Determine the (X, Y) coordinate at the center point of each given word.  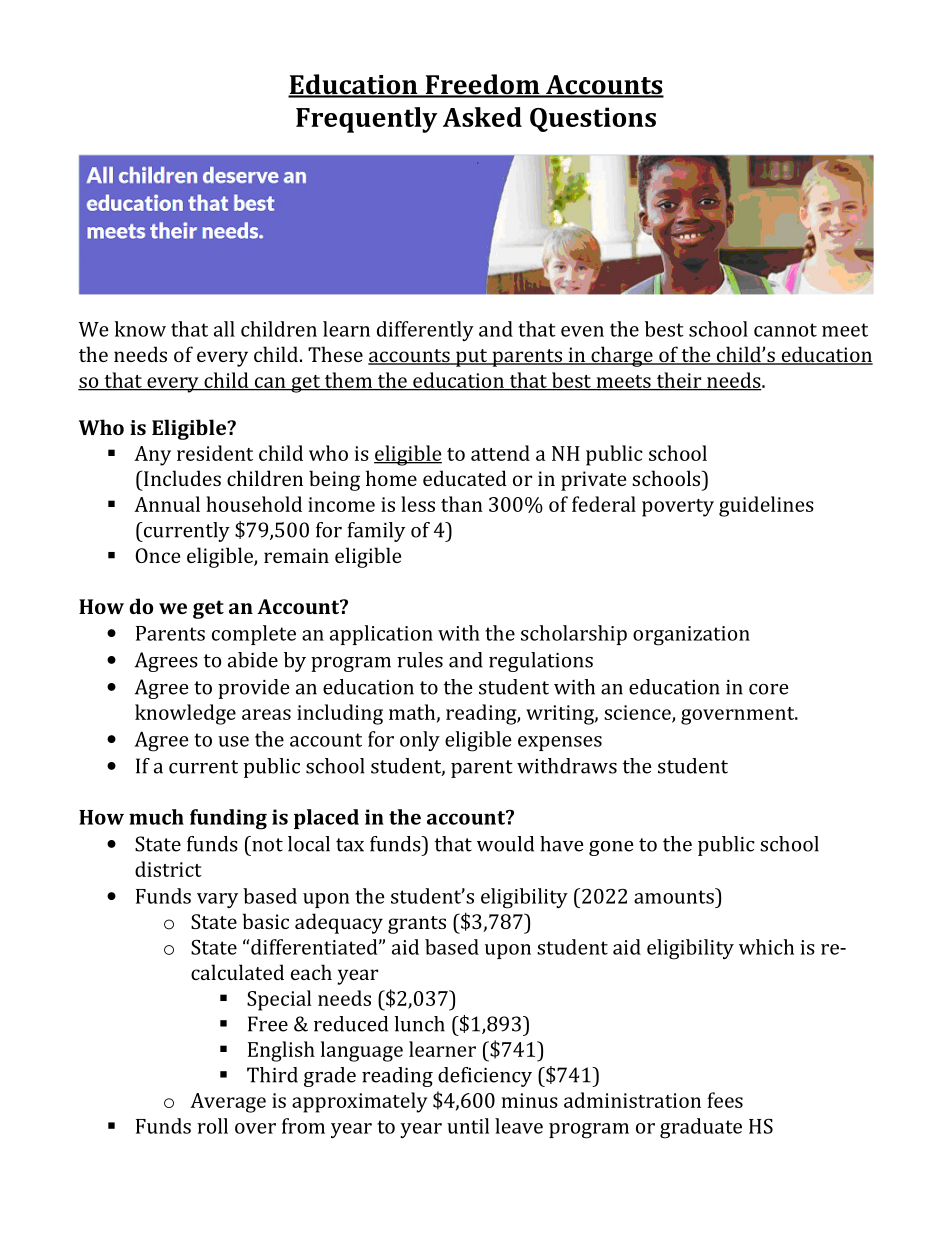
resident (215, 453)
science (638, 713)
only (420, 741)
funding (228, 819)
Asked (482, 117)
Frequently (366, 120)
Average (228, 1103)
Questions (593, 119)
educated (465, 478)
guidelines (766, 506)
